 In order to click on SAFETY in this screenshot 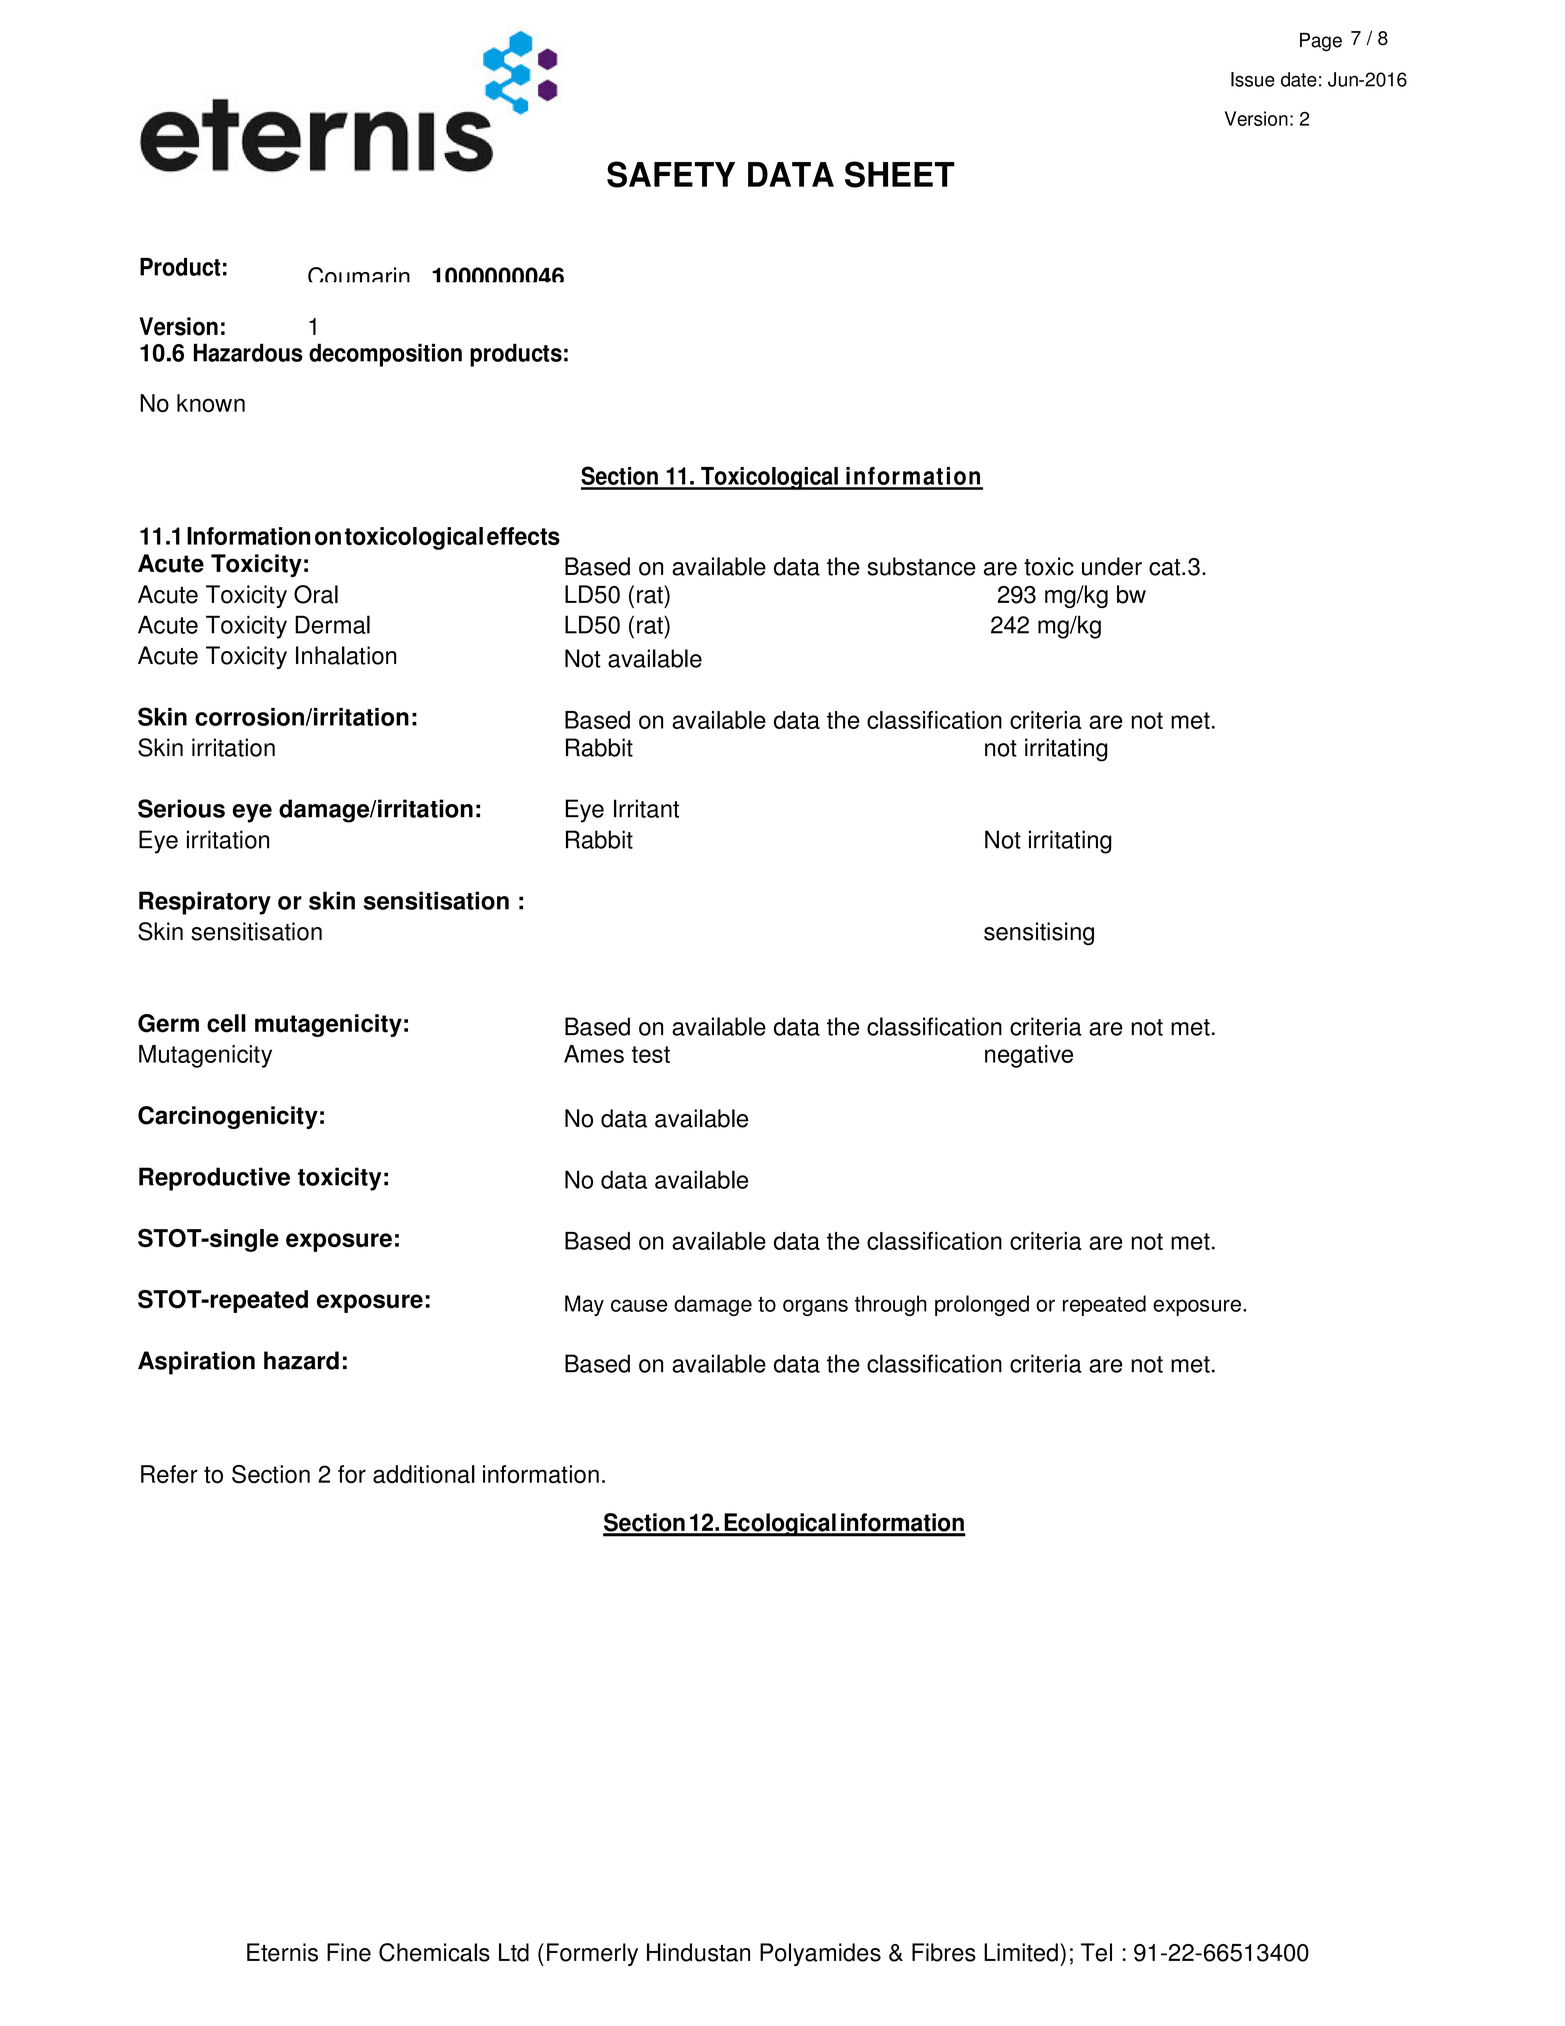, I will do `click(671, 174)`.
